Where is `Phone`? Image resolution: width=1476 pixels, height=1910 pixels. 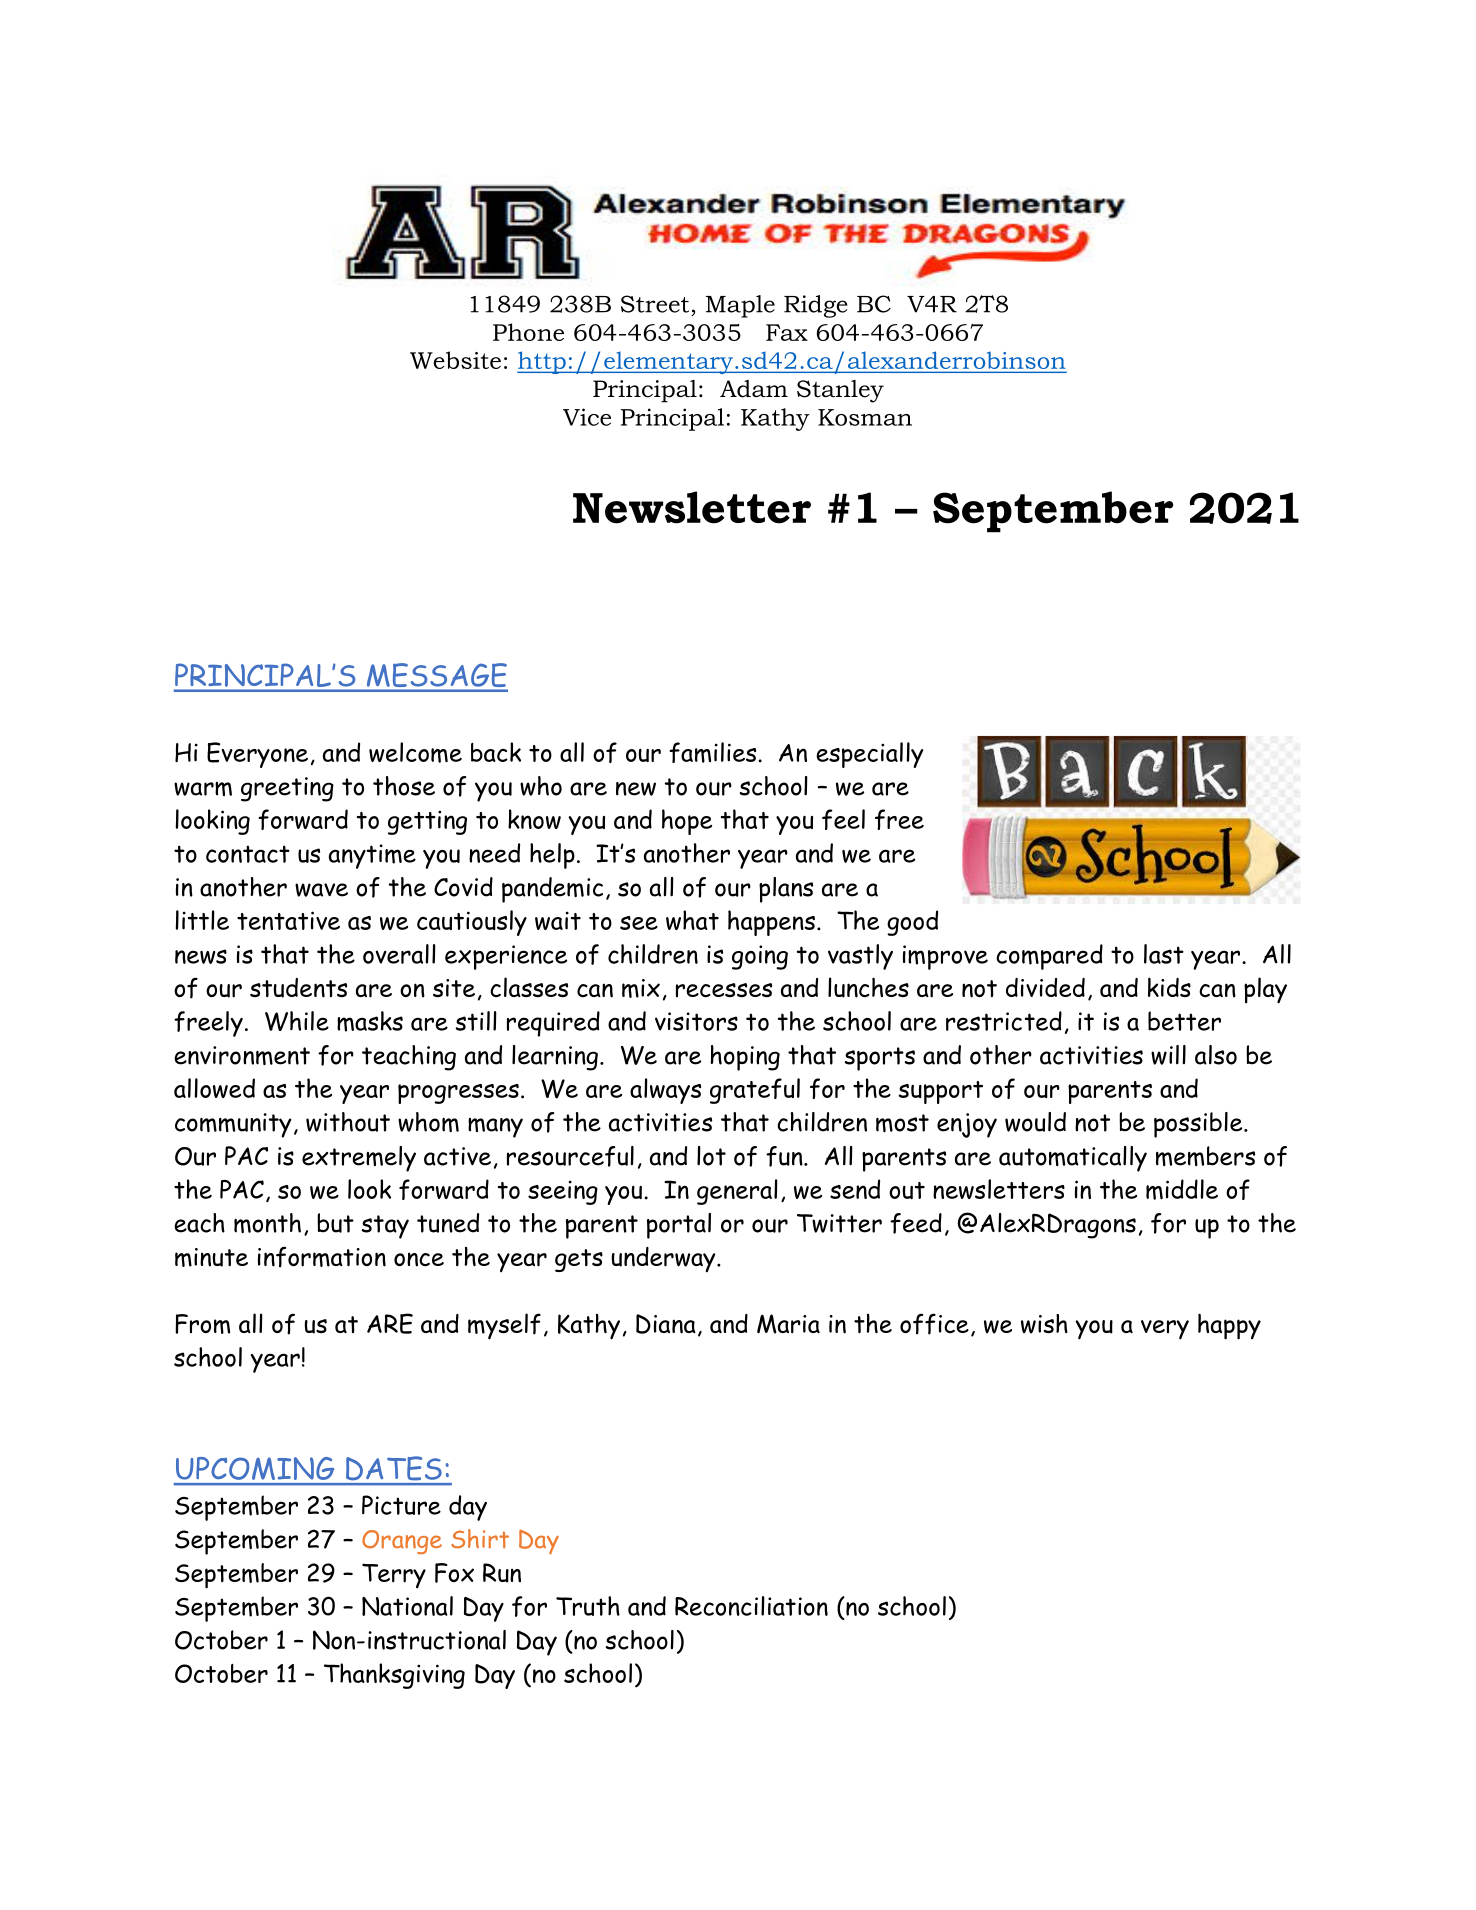
Phone is located at coordinates (528, 332).
